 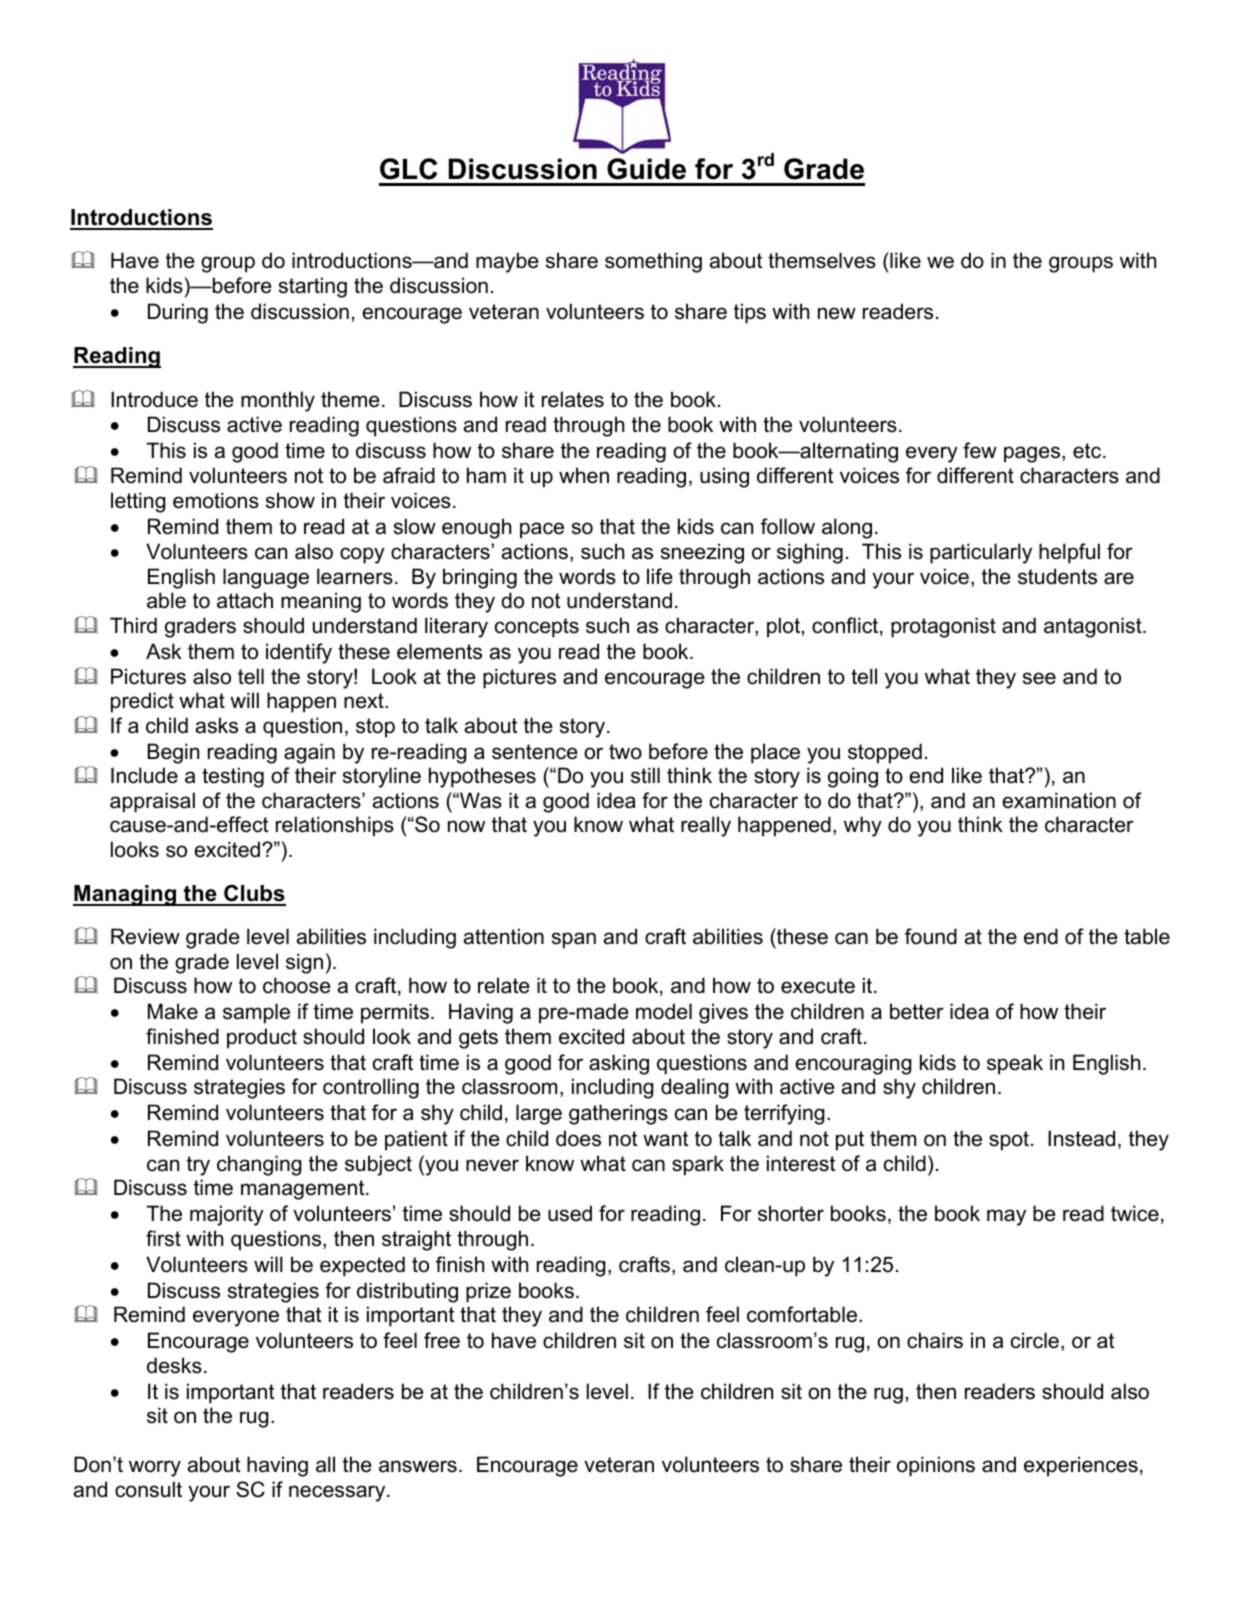 I want to click on really, so click(x=706, y=826).
